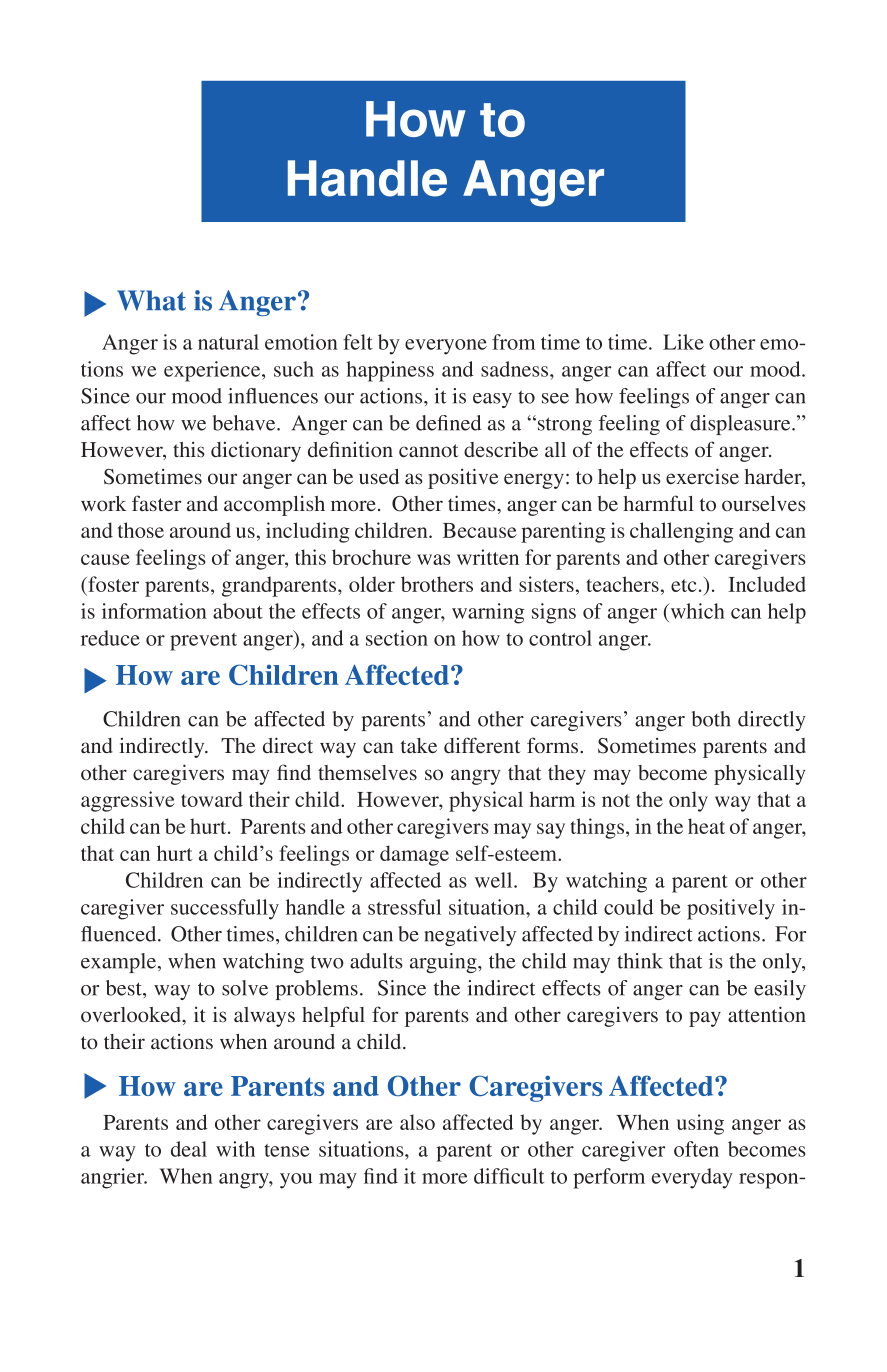 Image resolution: width=887 pixels, height=1372 pixels. What do you see at coordinates (683, 342) in the page?
I see `Like` at bounding box center [683, 342].
